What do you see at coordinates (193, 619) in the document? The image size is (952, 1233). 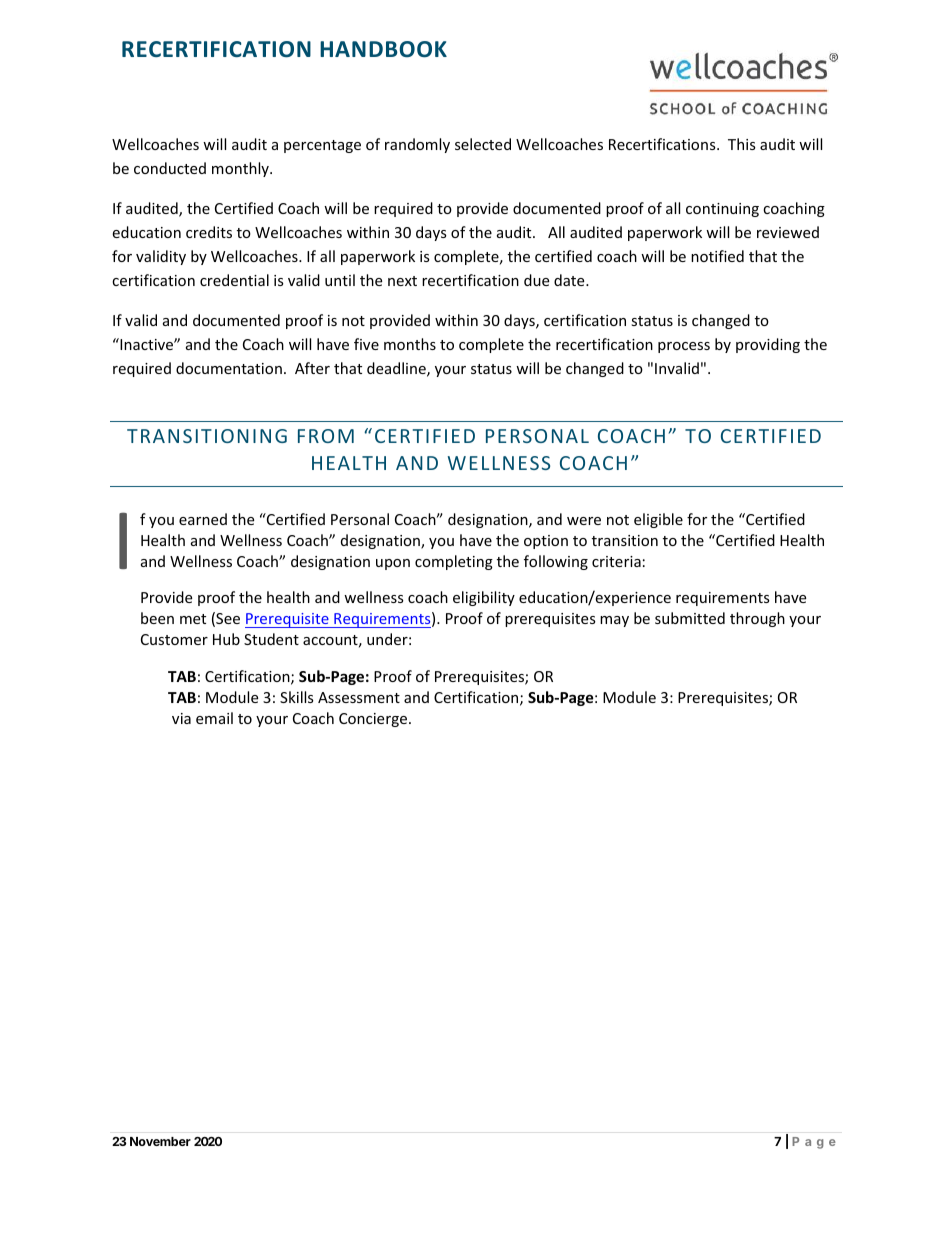 I see `met` at bounding box center [193, 619].
